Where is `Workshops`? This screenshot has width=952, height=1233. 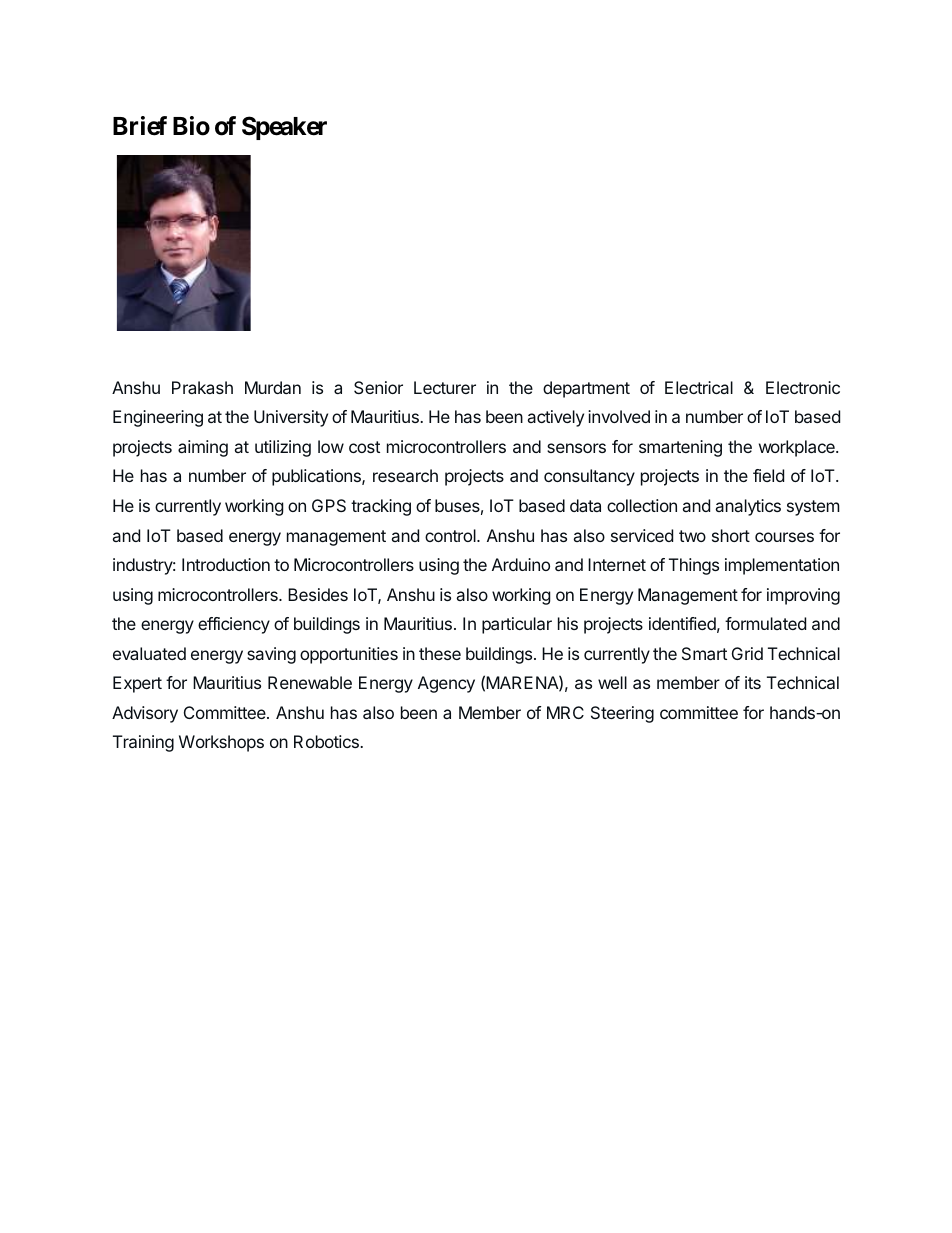 Workshops is located at coordinates (221, 743).
